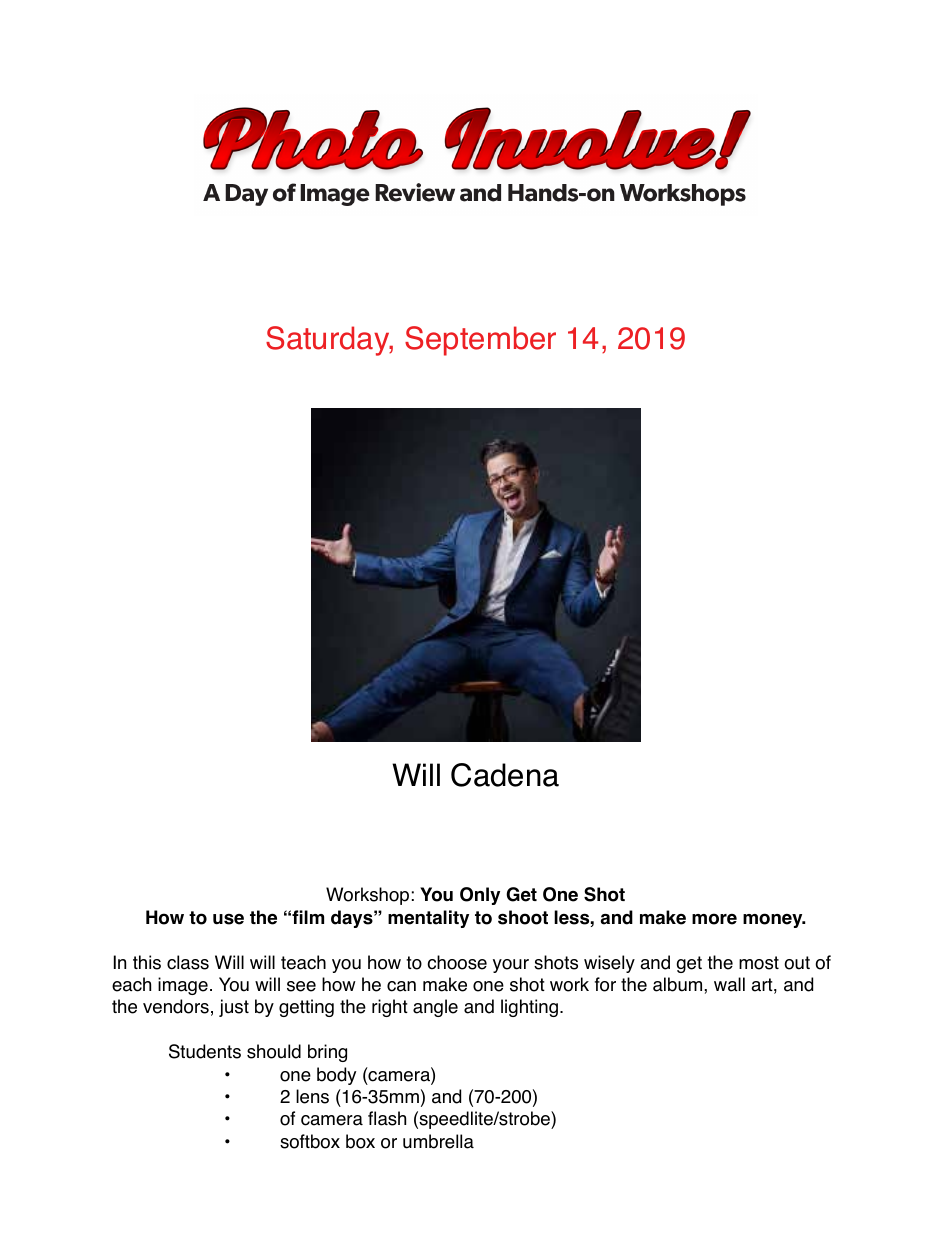 This page has height=1233, width=952. I want to click on money, so click(774, 920).
